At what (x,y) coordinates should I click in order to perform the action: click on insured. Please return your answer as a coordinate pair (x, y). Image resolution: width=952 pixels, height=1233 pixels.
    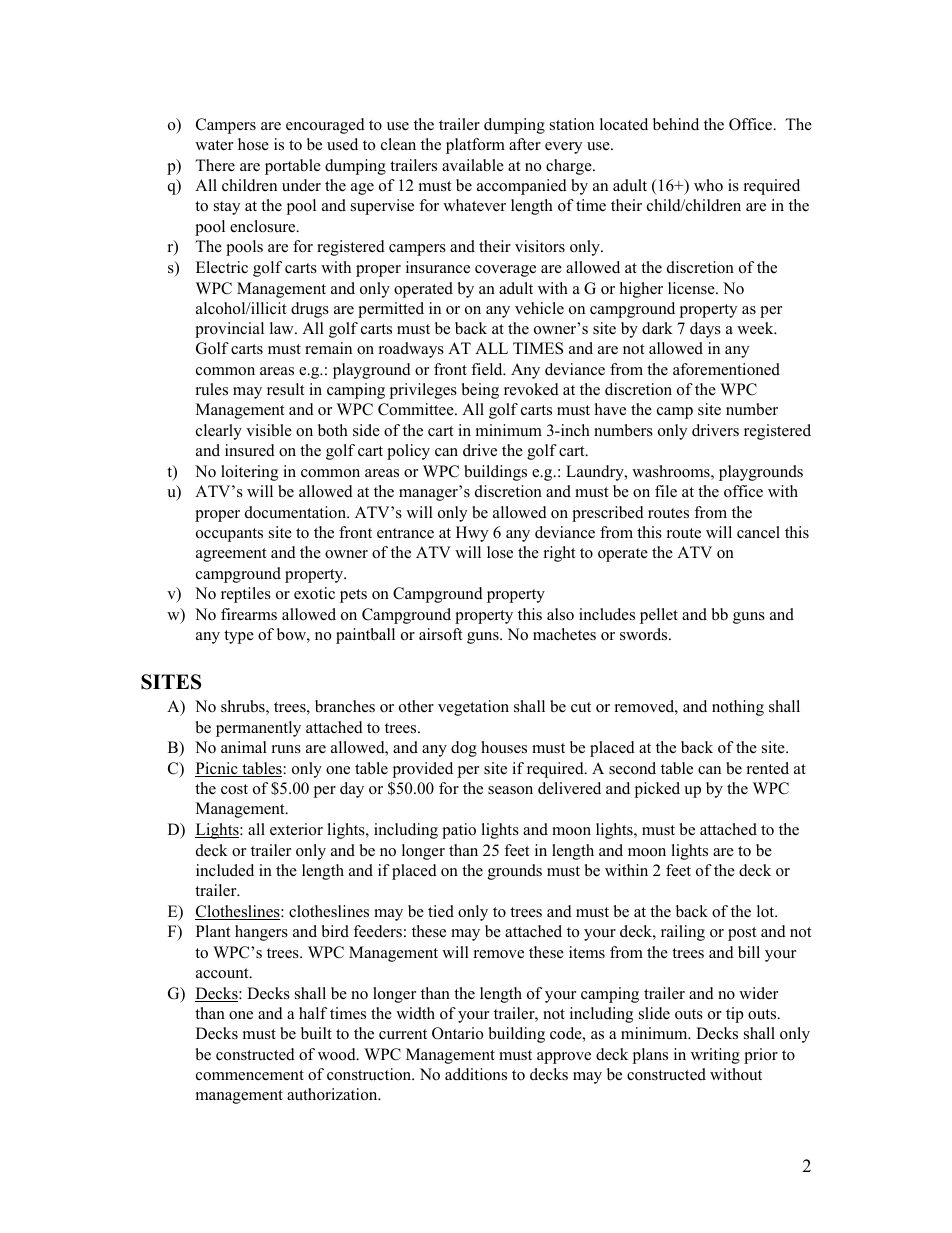
    Looking at the image, I should click on (250, 450).
